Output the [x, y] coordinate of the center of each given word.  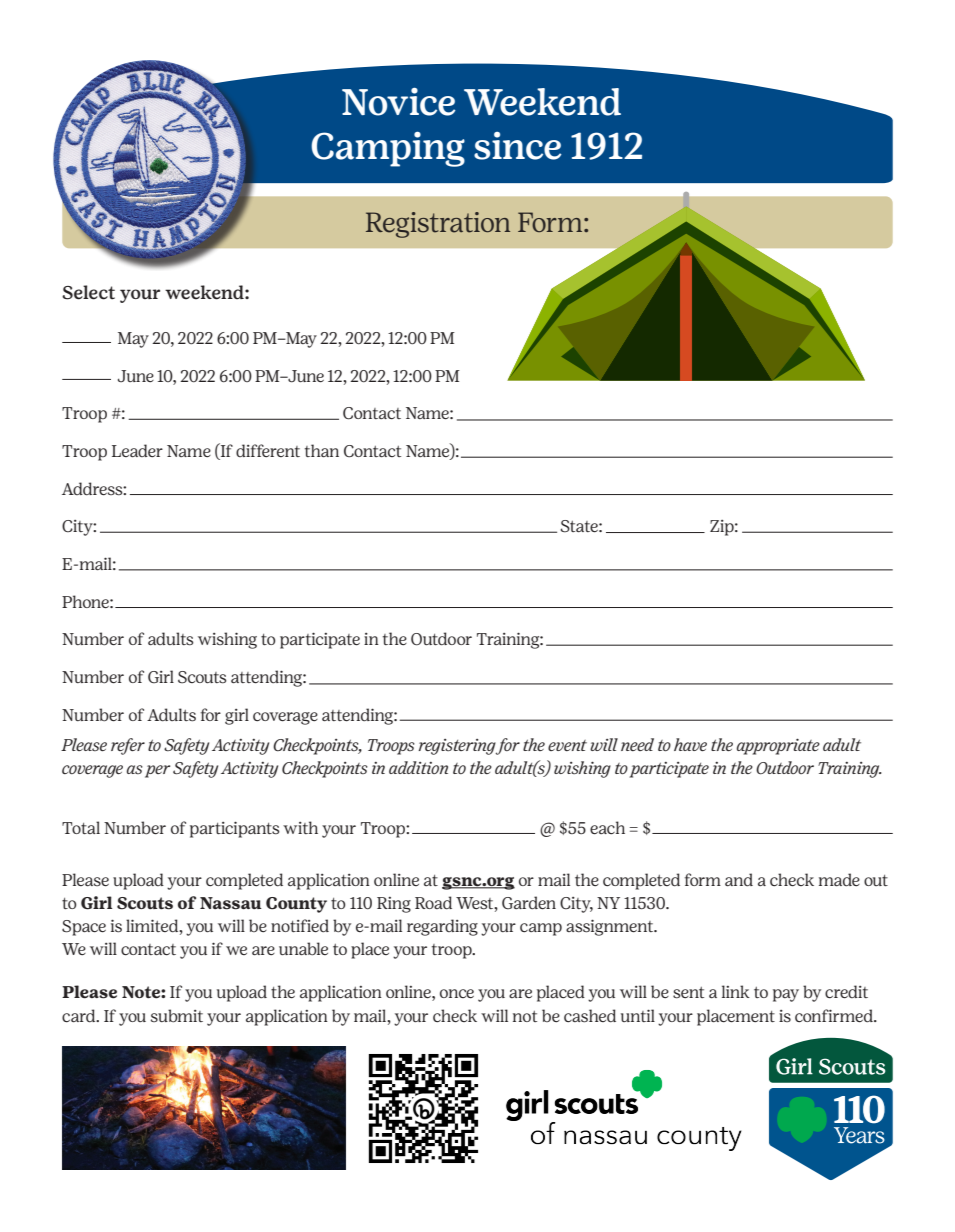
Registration [438, 225]
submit [177, 1016]
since [518, 146]
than [322, 450]
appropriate [778, 746]
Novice [399, 102]
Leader [137, 450]
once [457, 994]
